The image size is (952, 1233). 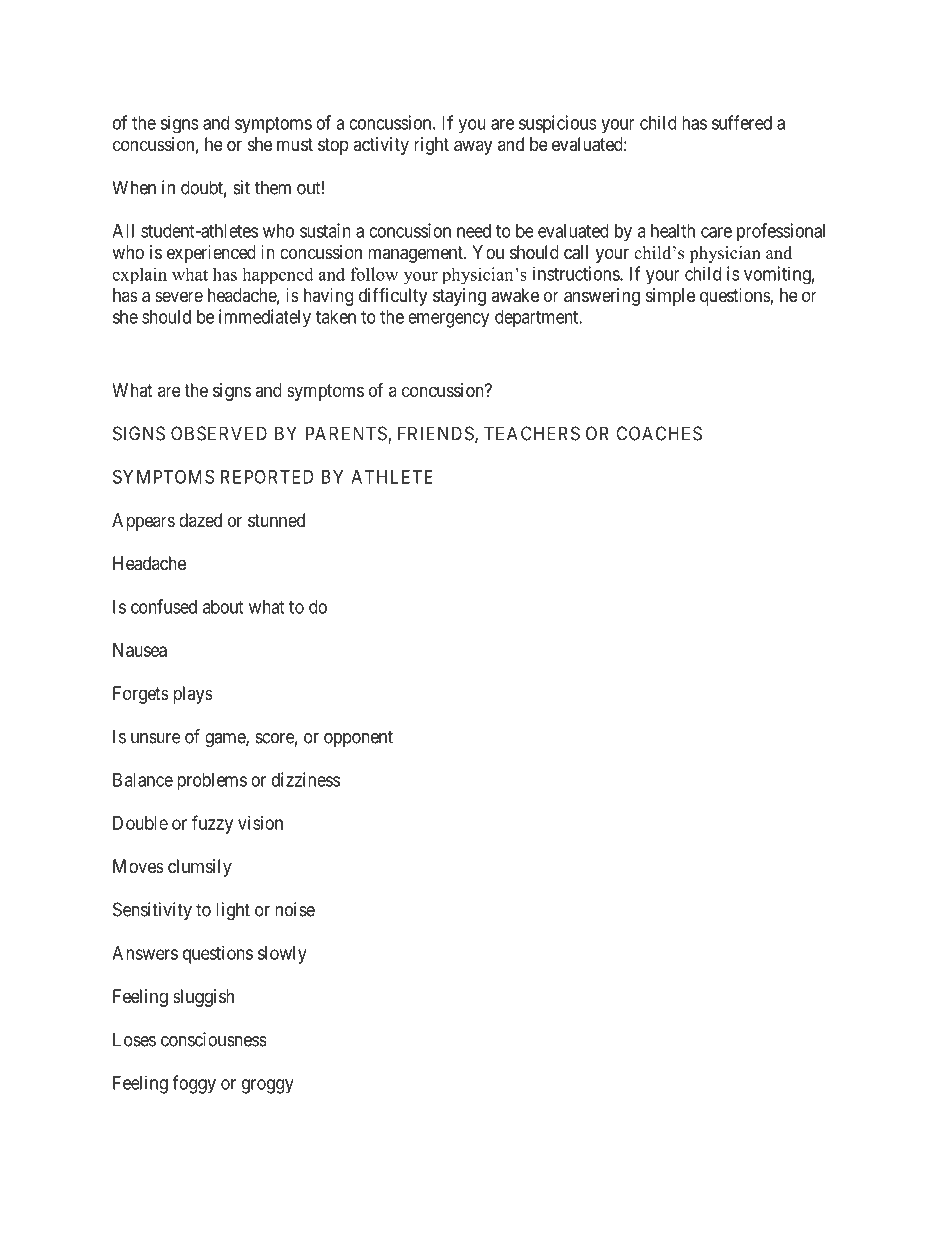 What do you see at coordinates (268, 1086) in the screenshot?
I see `groggy` at bounding box center [268, 1086].
